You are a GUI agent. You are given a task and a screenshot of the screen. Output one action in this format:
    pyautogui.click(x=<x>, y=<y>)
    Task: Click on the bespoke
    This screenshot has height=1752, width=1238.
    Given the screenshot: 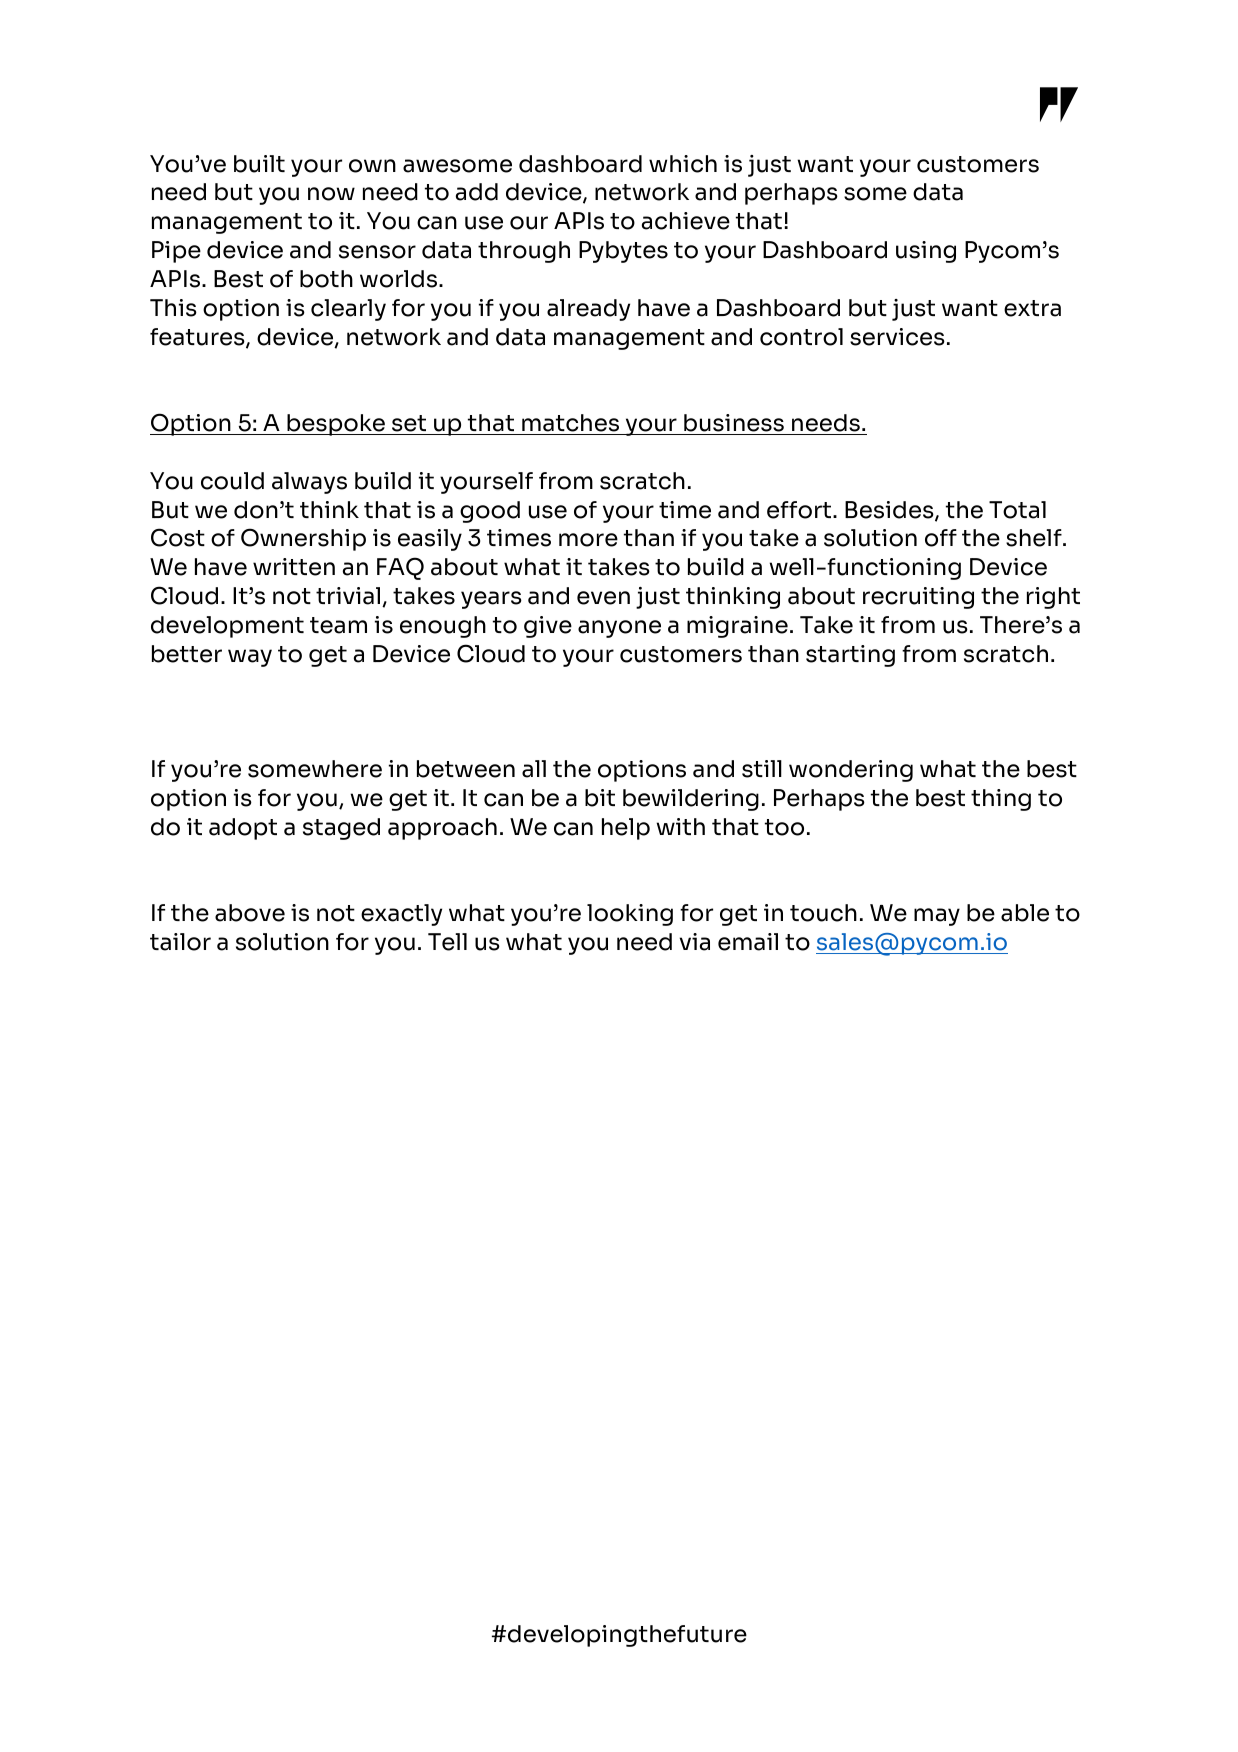 What is the action you would take?
    pyautogui.click(x=336, y=425)
